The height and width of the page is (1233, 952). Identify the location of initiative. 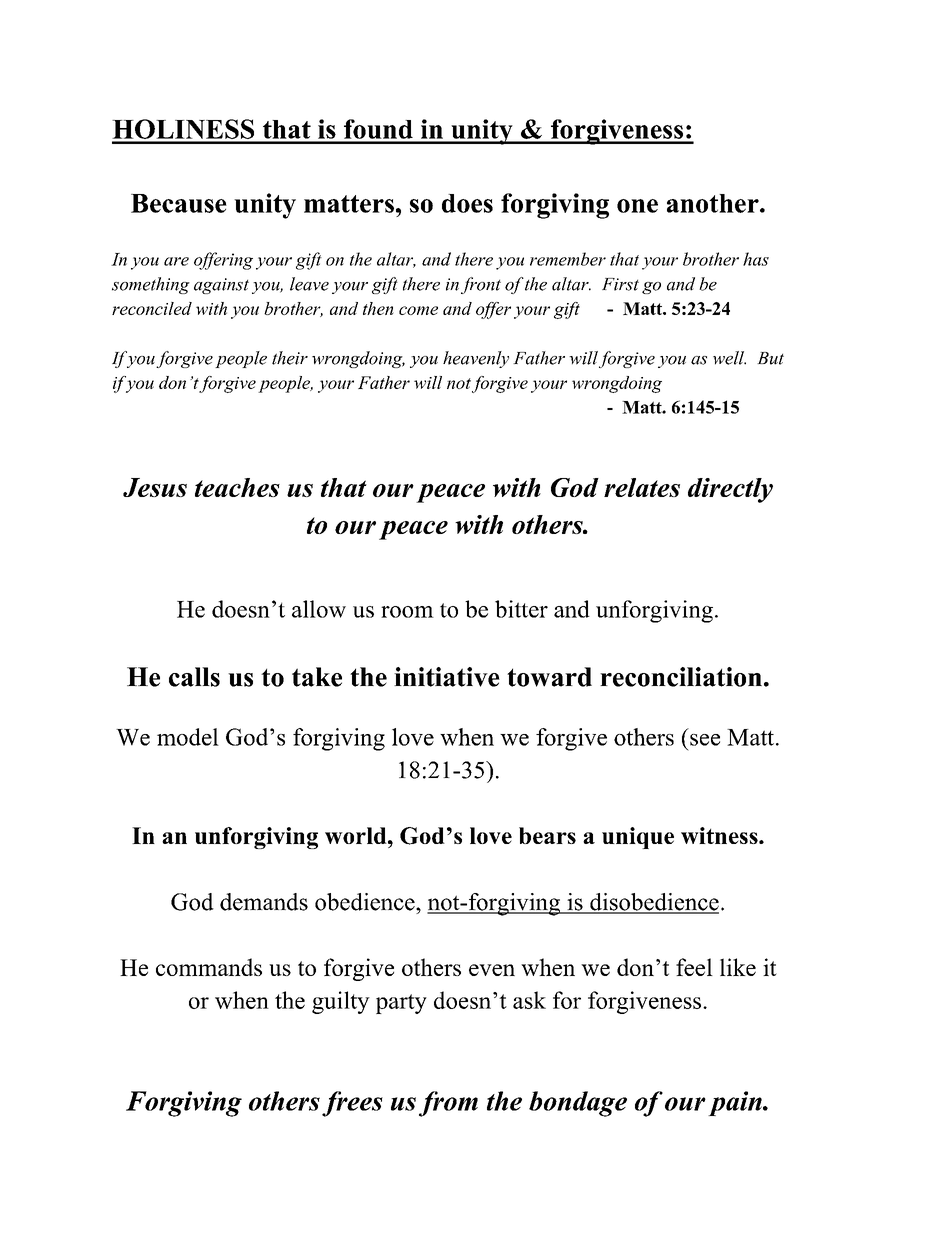
(447, 677).
